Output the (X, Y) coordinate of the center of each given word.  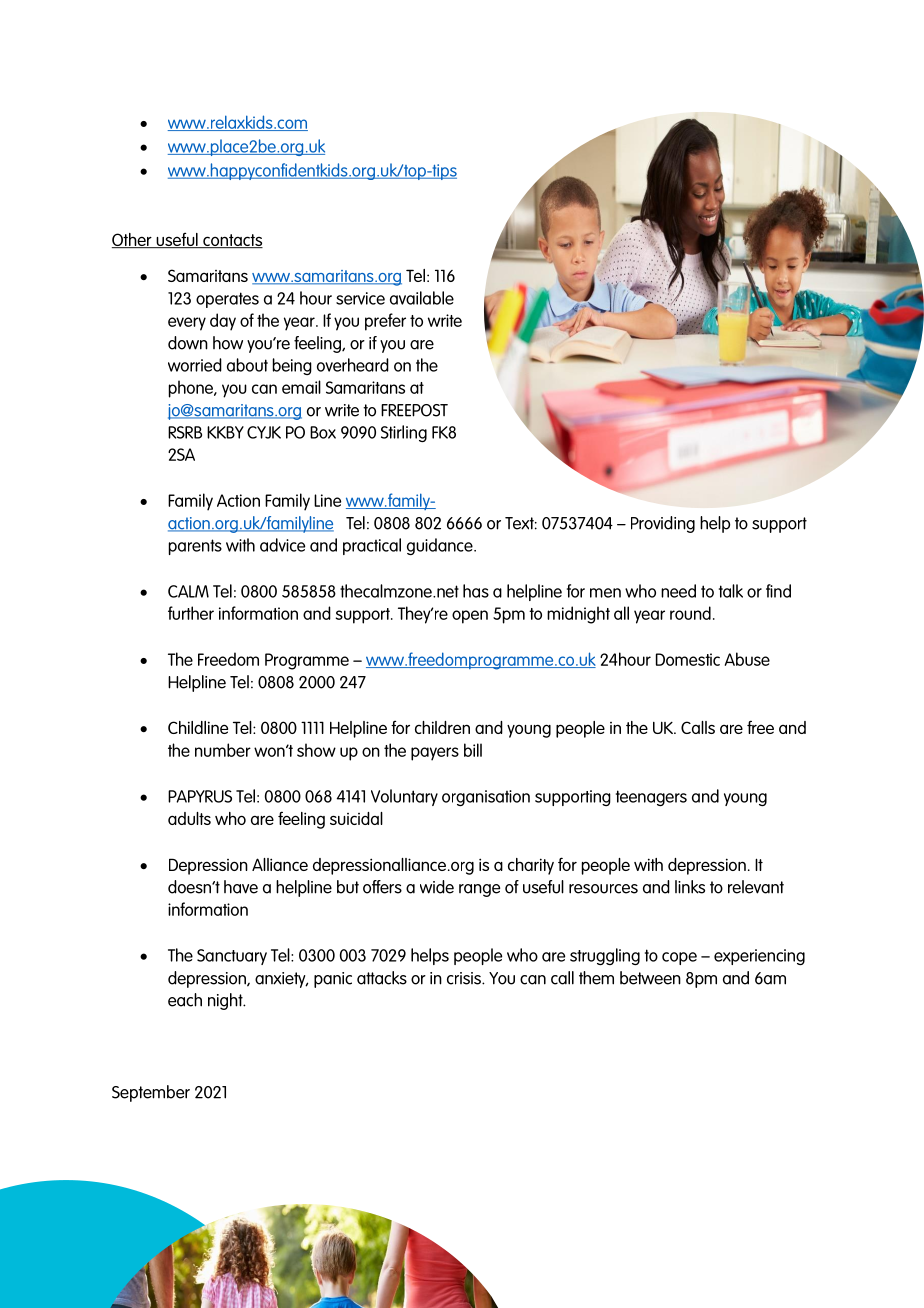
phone (192, 389)
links (690, 887)
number (223, 750)
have (241, 887)
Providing (663, 524)
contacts (232, 241)
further (191, 613)
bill (473, 750)
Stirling (404, 433)
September (151, 1093)
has (476, 591)
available (422, 298)
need (678, 591)
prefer (385, 322)
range (479, 890)
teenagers (651, 798)
